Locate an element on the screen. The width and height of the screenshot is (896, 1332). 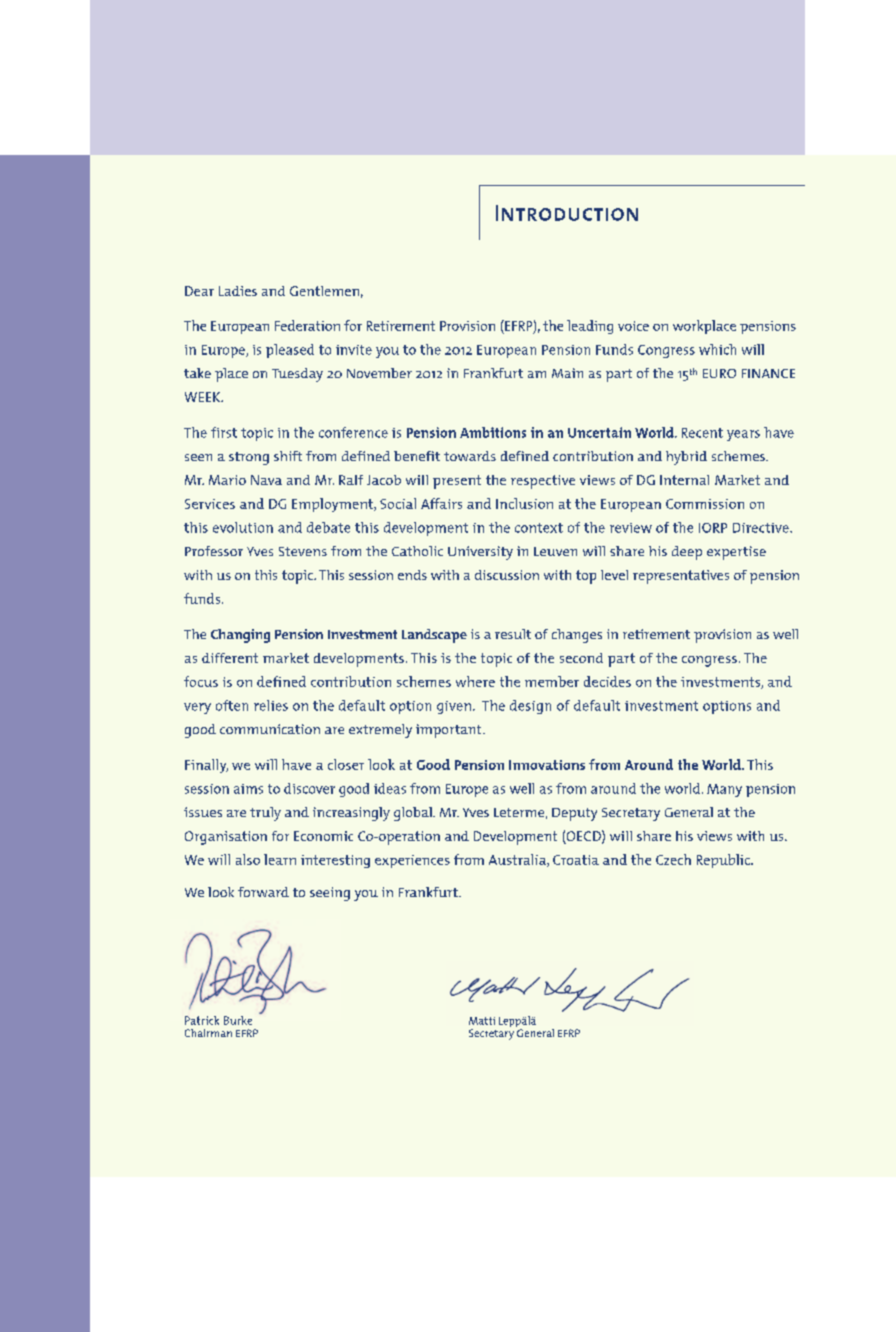
Matti is located at coordinates (482, 1021).
